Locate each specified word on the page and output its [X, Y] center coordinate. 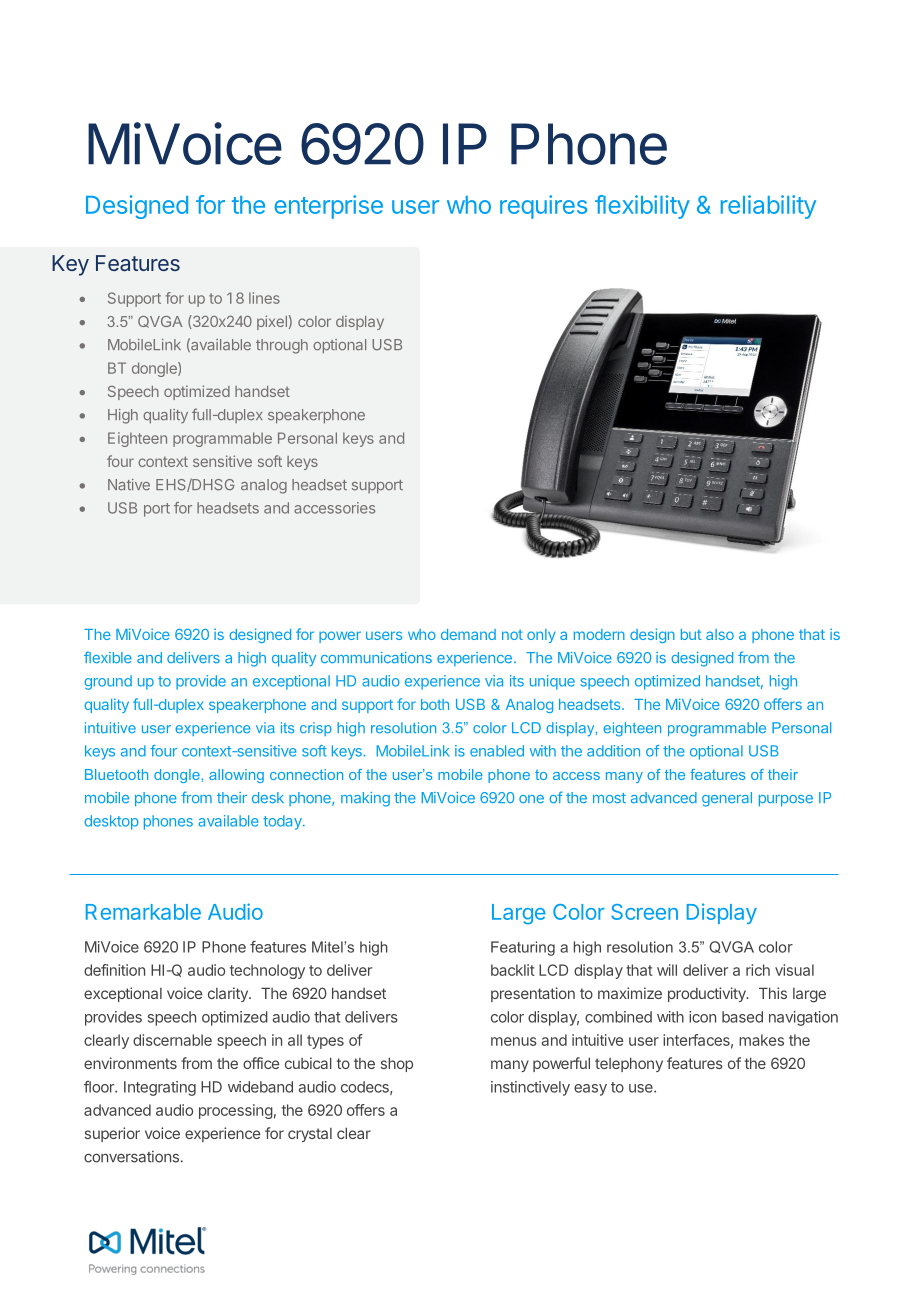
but [691, 634]
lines [264, 298]
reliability [768, 207]
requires [543, 207]
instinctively [530, 1088]
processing [236, 1111]
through [282, 346]
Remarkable [143, 912]
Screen [644, 912]
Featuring [523, 948]
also [720, 634]
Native [129, 485]
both [435, 704]
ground [108, 682]
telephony [629, 1064]
